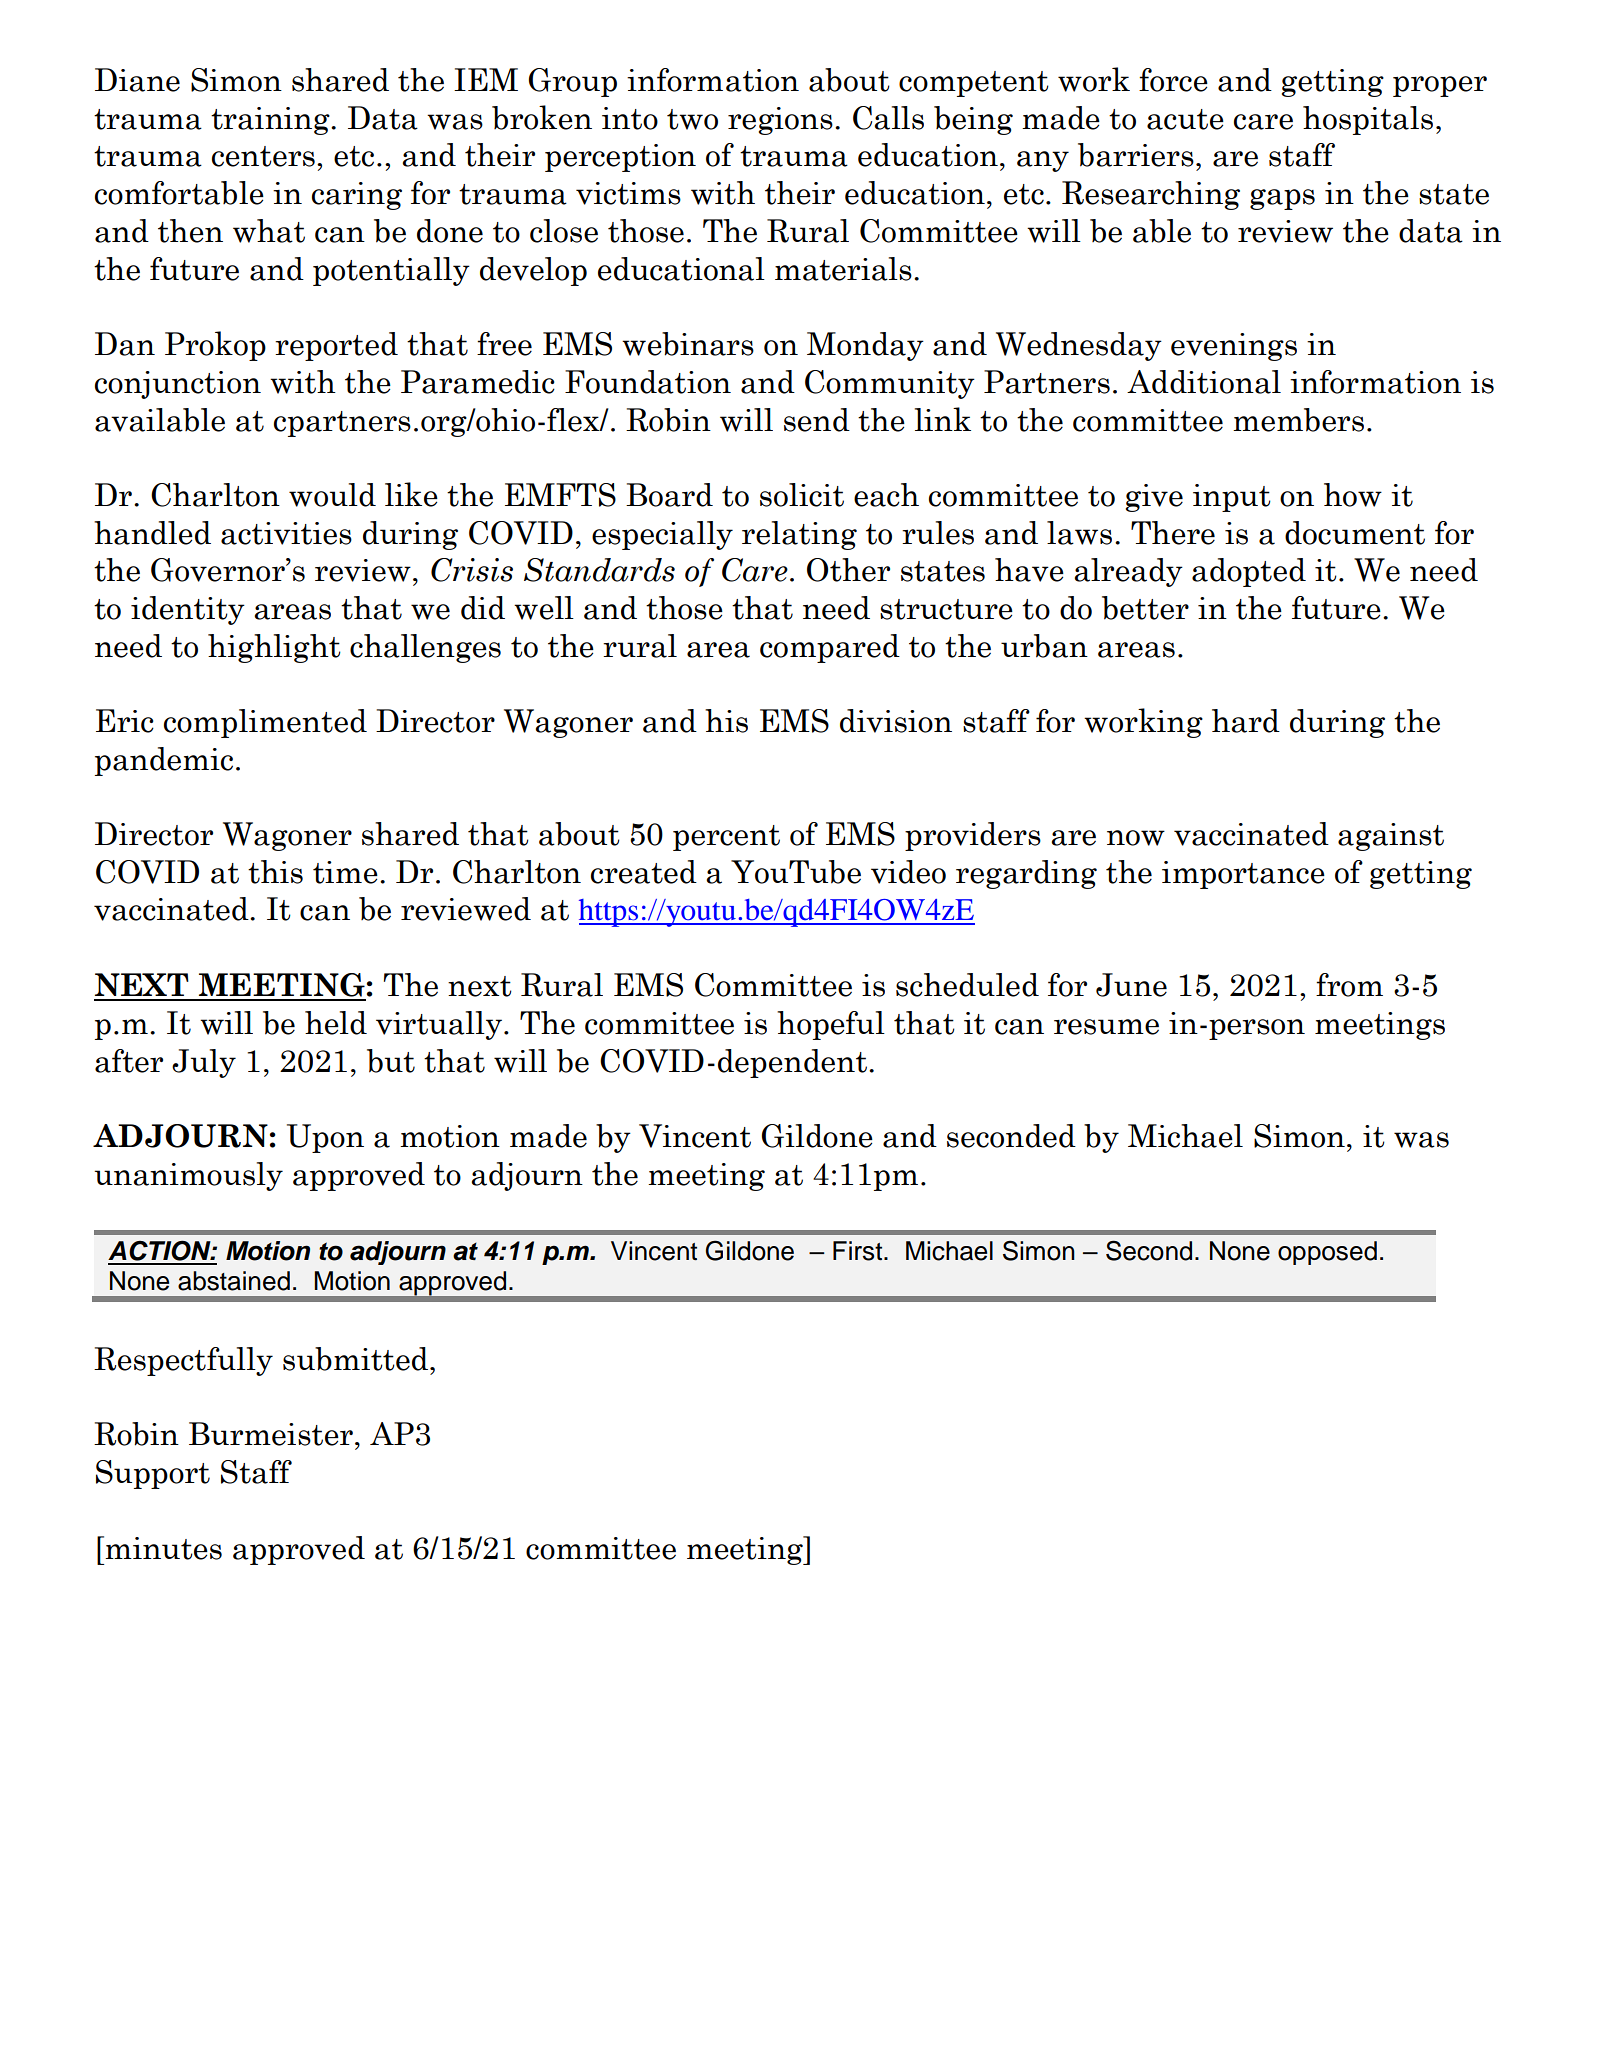 This screenshot has width=1600, height=2071. Describe the element at coordinates (859, 1251) in the screenshot. I see `First` at that location.
